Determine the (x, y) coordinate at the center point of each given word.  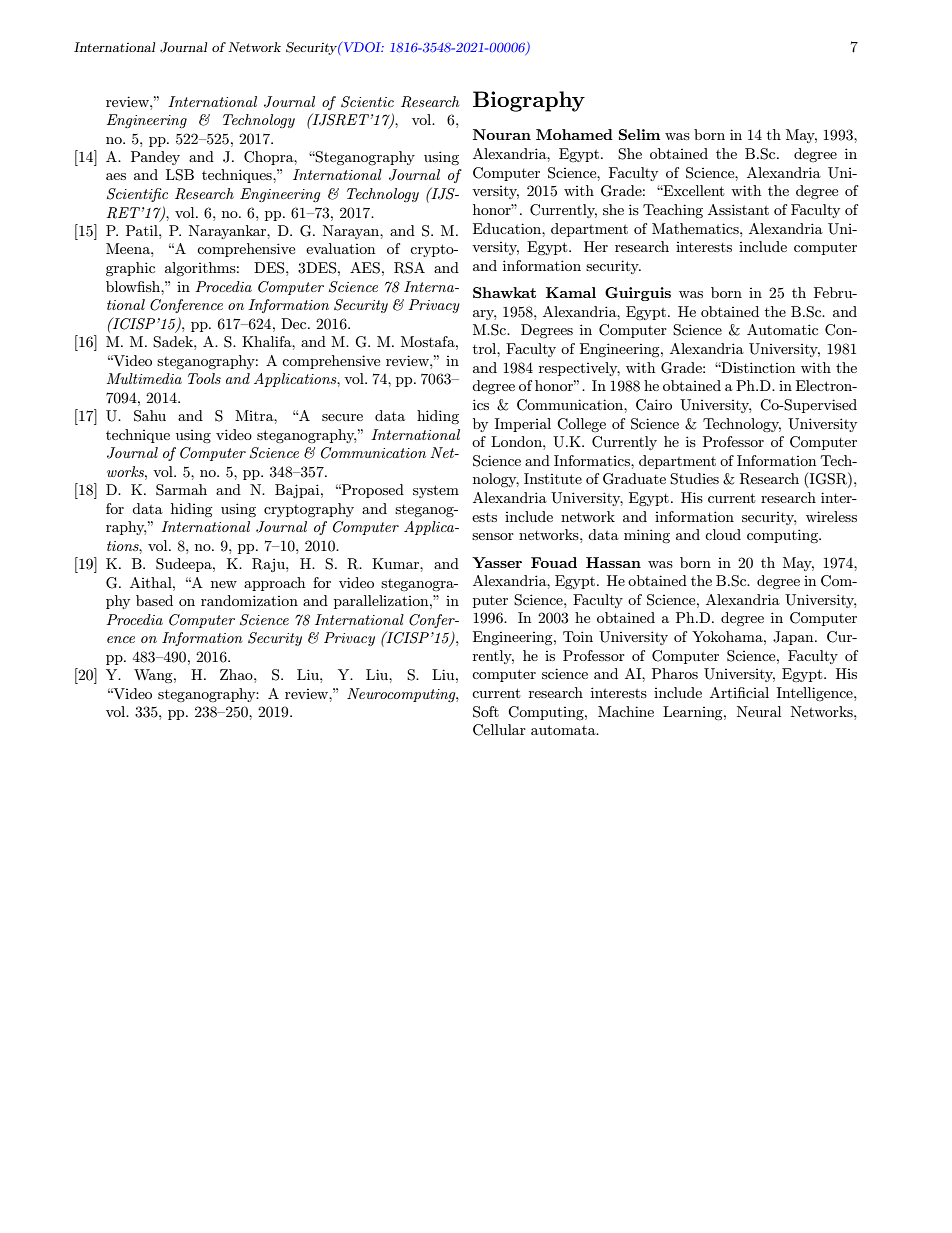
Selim (639, 134)
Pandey (155, 158)
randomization (249, 600)
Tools (204, 378)
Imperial (523, 425)
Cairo (654, 405)
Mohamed (574, 134)
